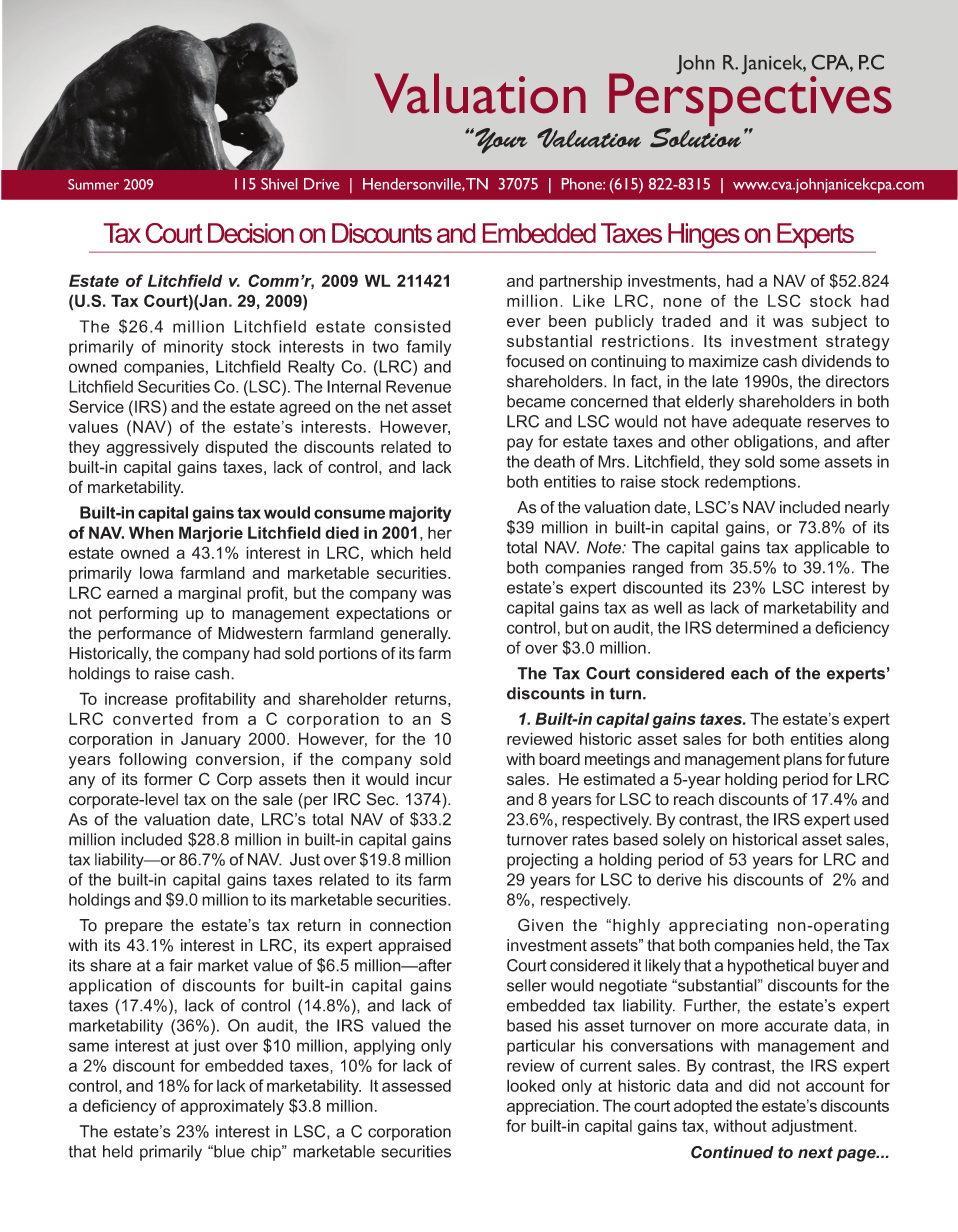 Image resolution: width=958 pixels, height=1232 pixels. What do you see at coordinates (832, 549) in the document?
I see `applicable` at bounding box center [832, 549].
